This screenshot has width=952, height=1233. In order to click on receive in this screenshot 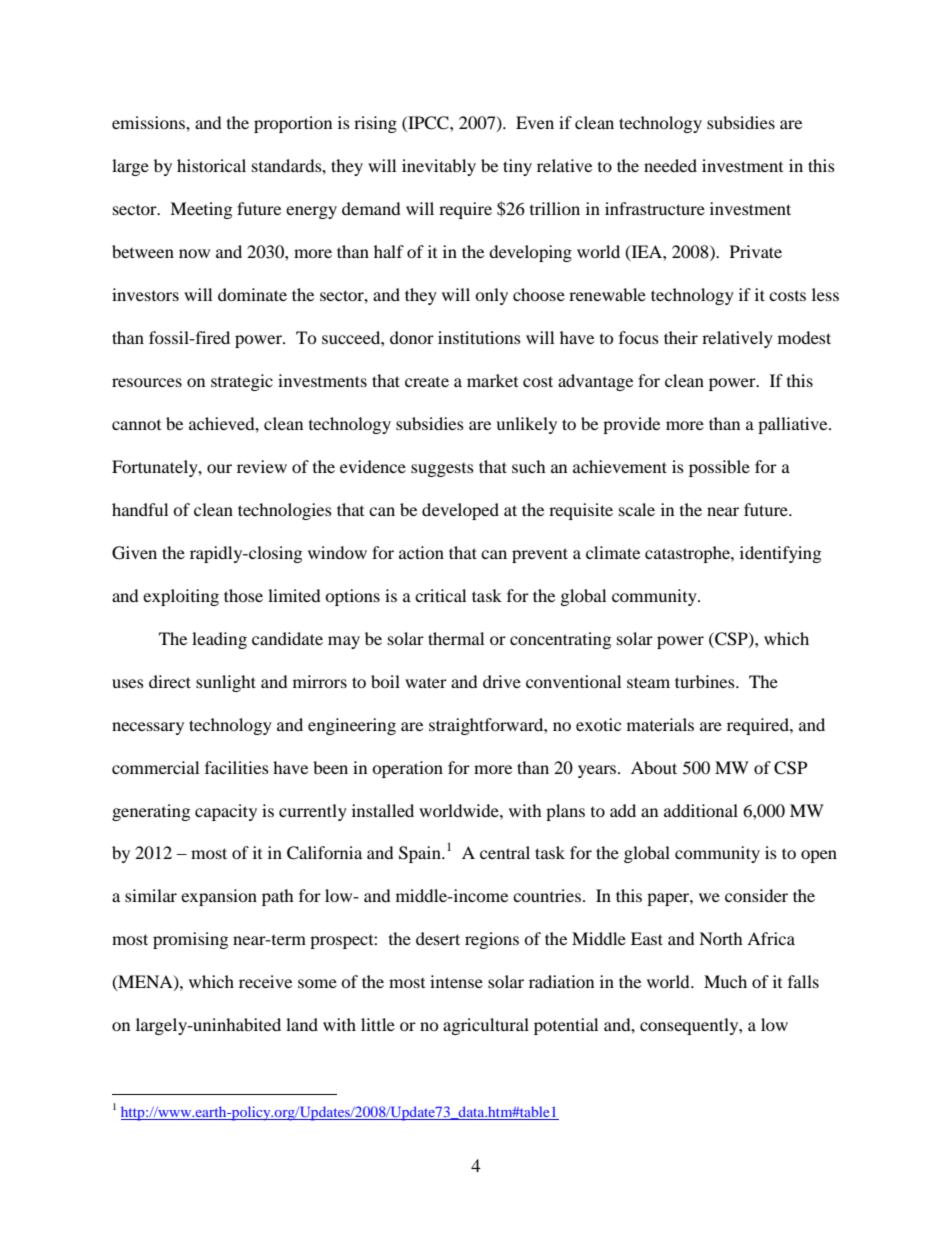, I will do `click(265, 981)`.
